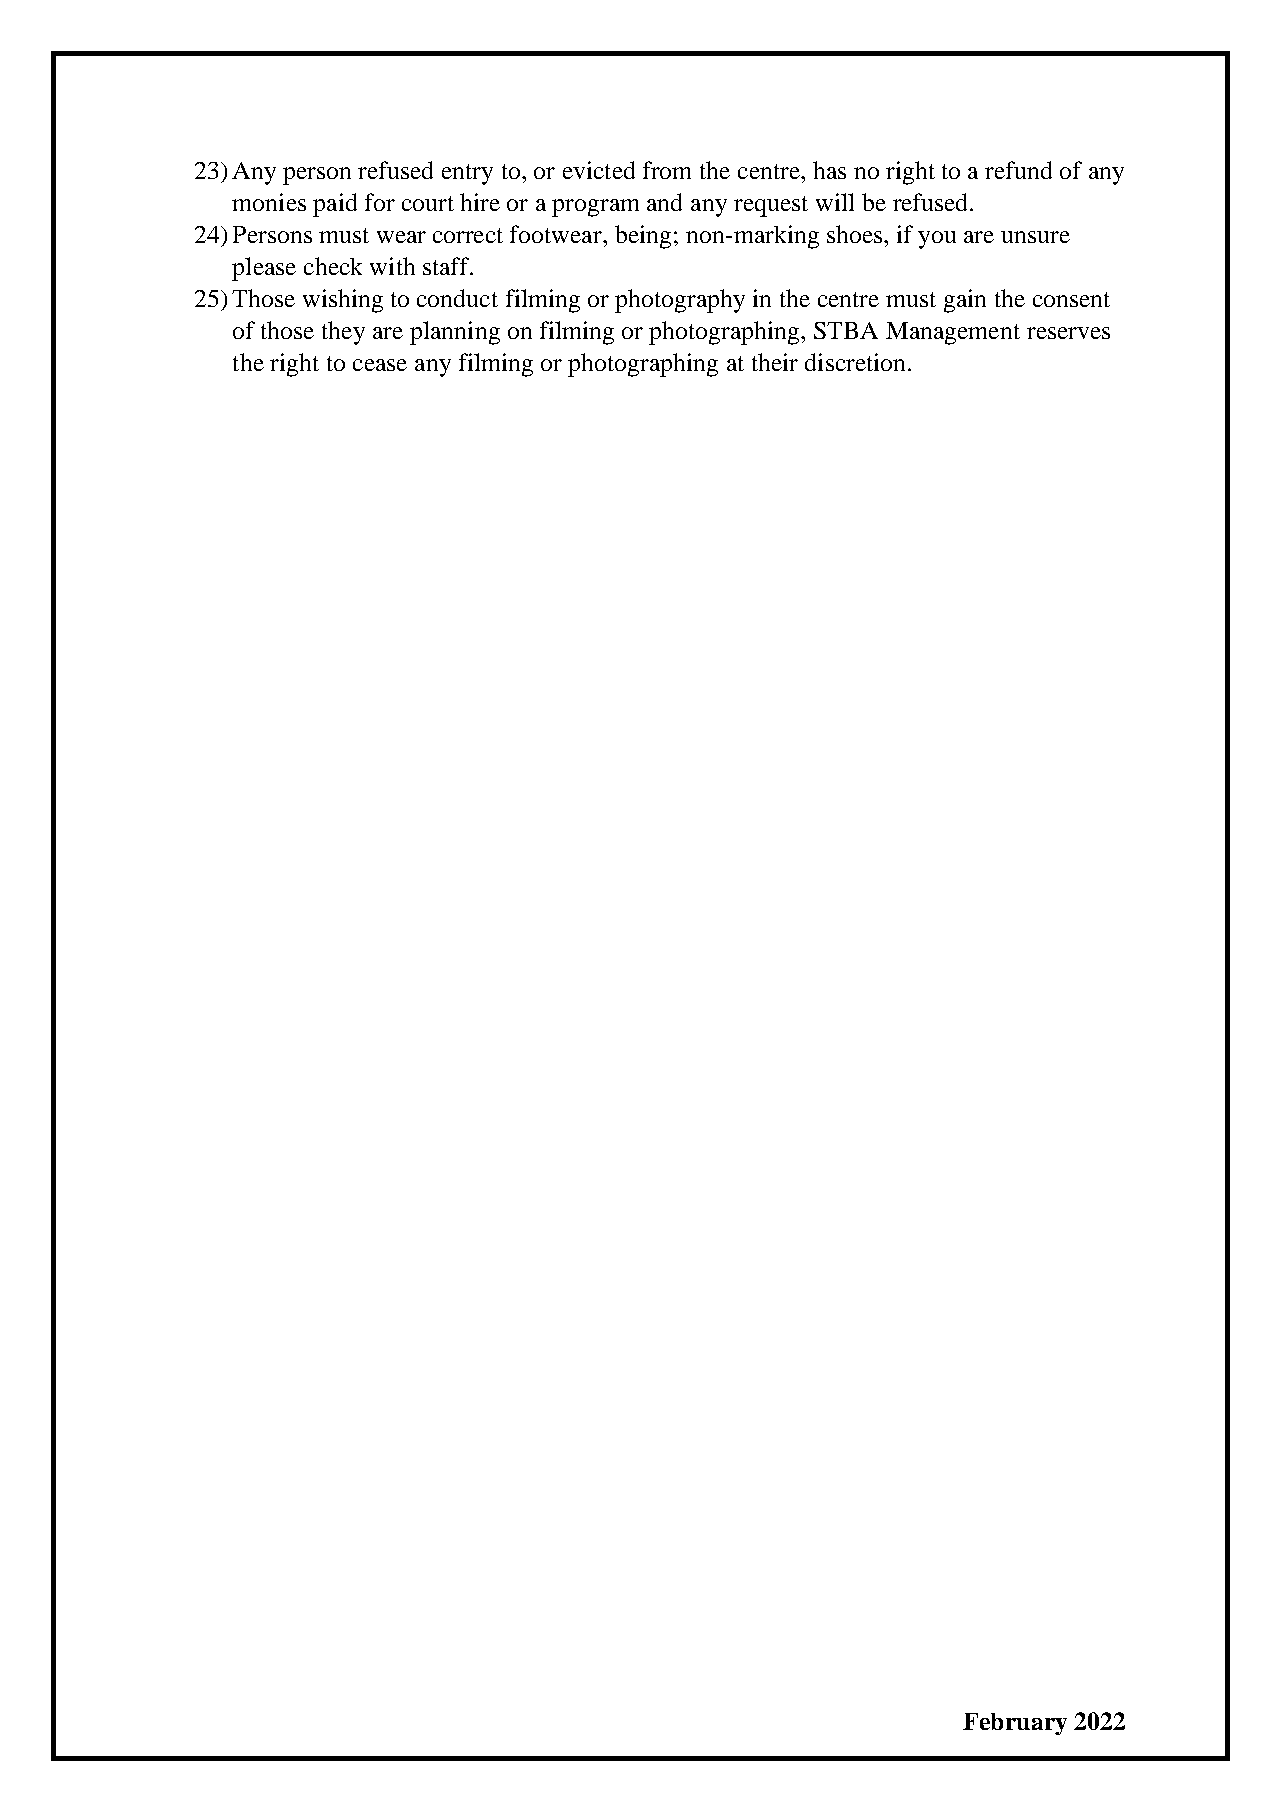 Image resolution: width=1281 pixels, height=1812 pixels. Describe the element at coordinates (380, 365) in the page. I see `cease` at that location.
